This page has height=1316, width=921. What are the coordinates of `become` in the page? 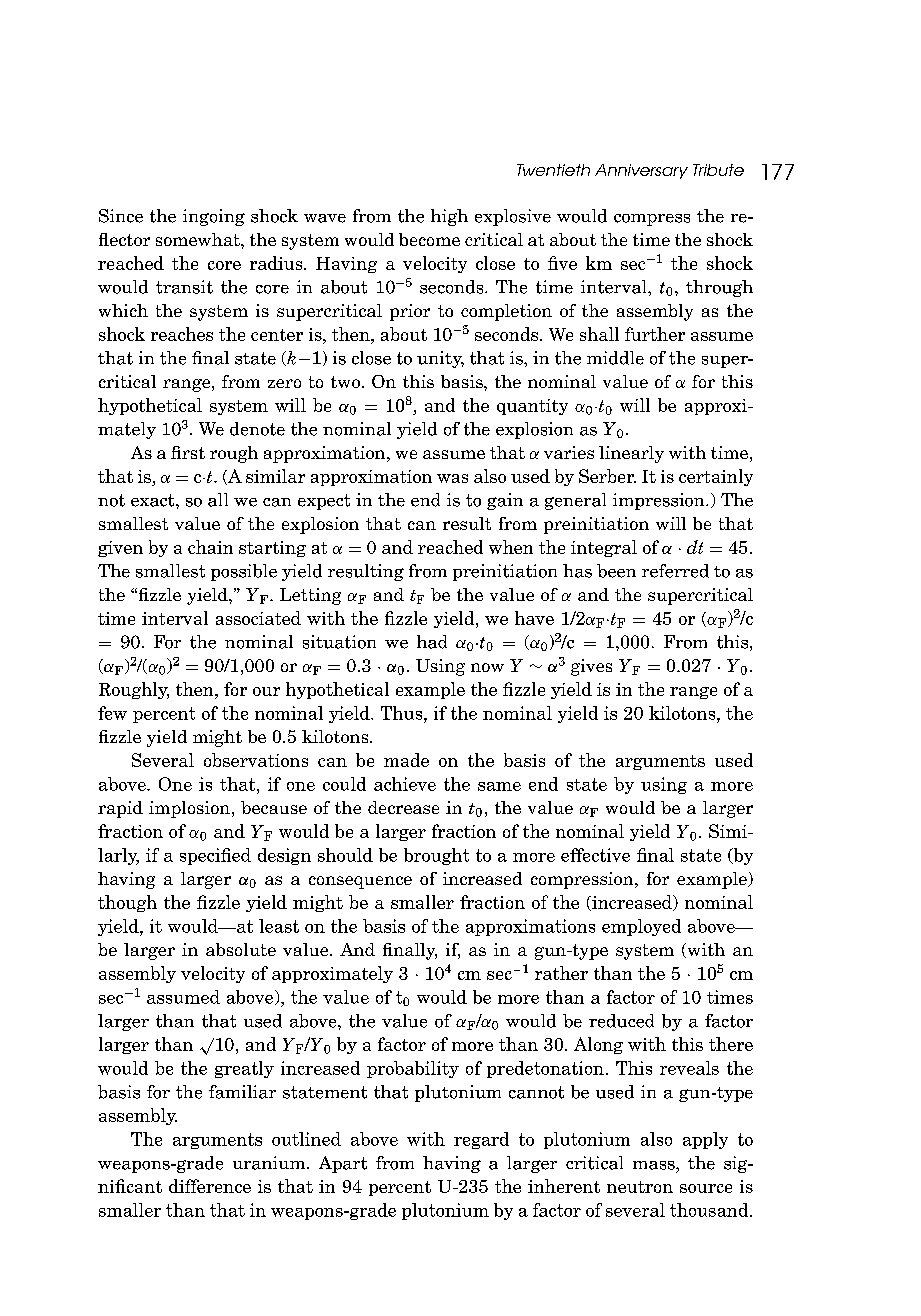 It's located at (429, 239).
